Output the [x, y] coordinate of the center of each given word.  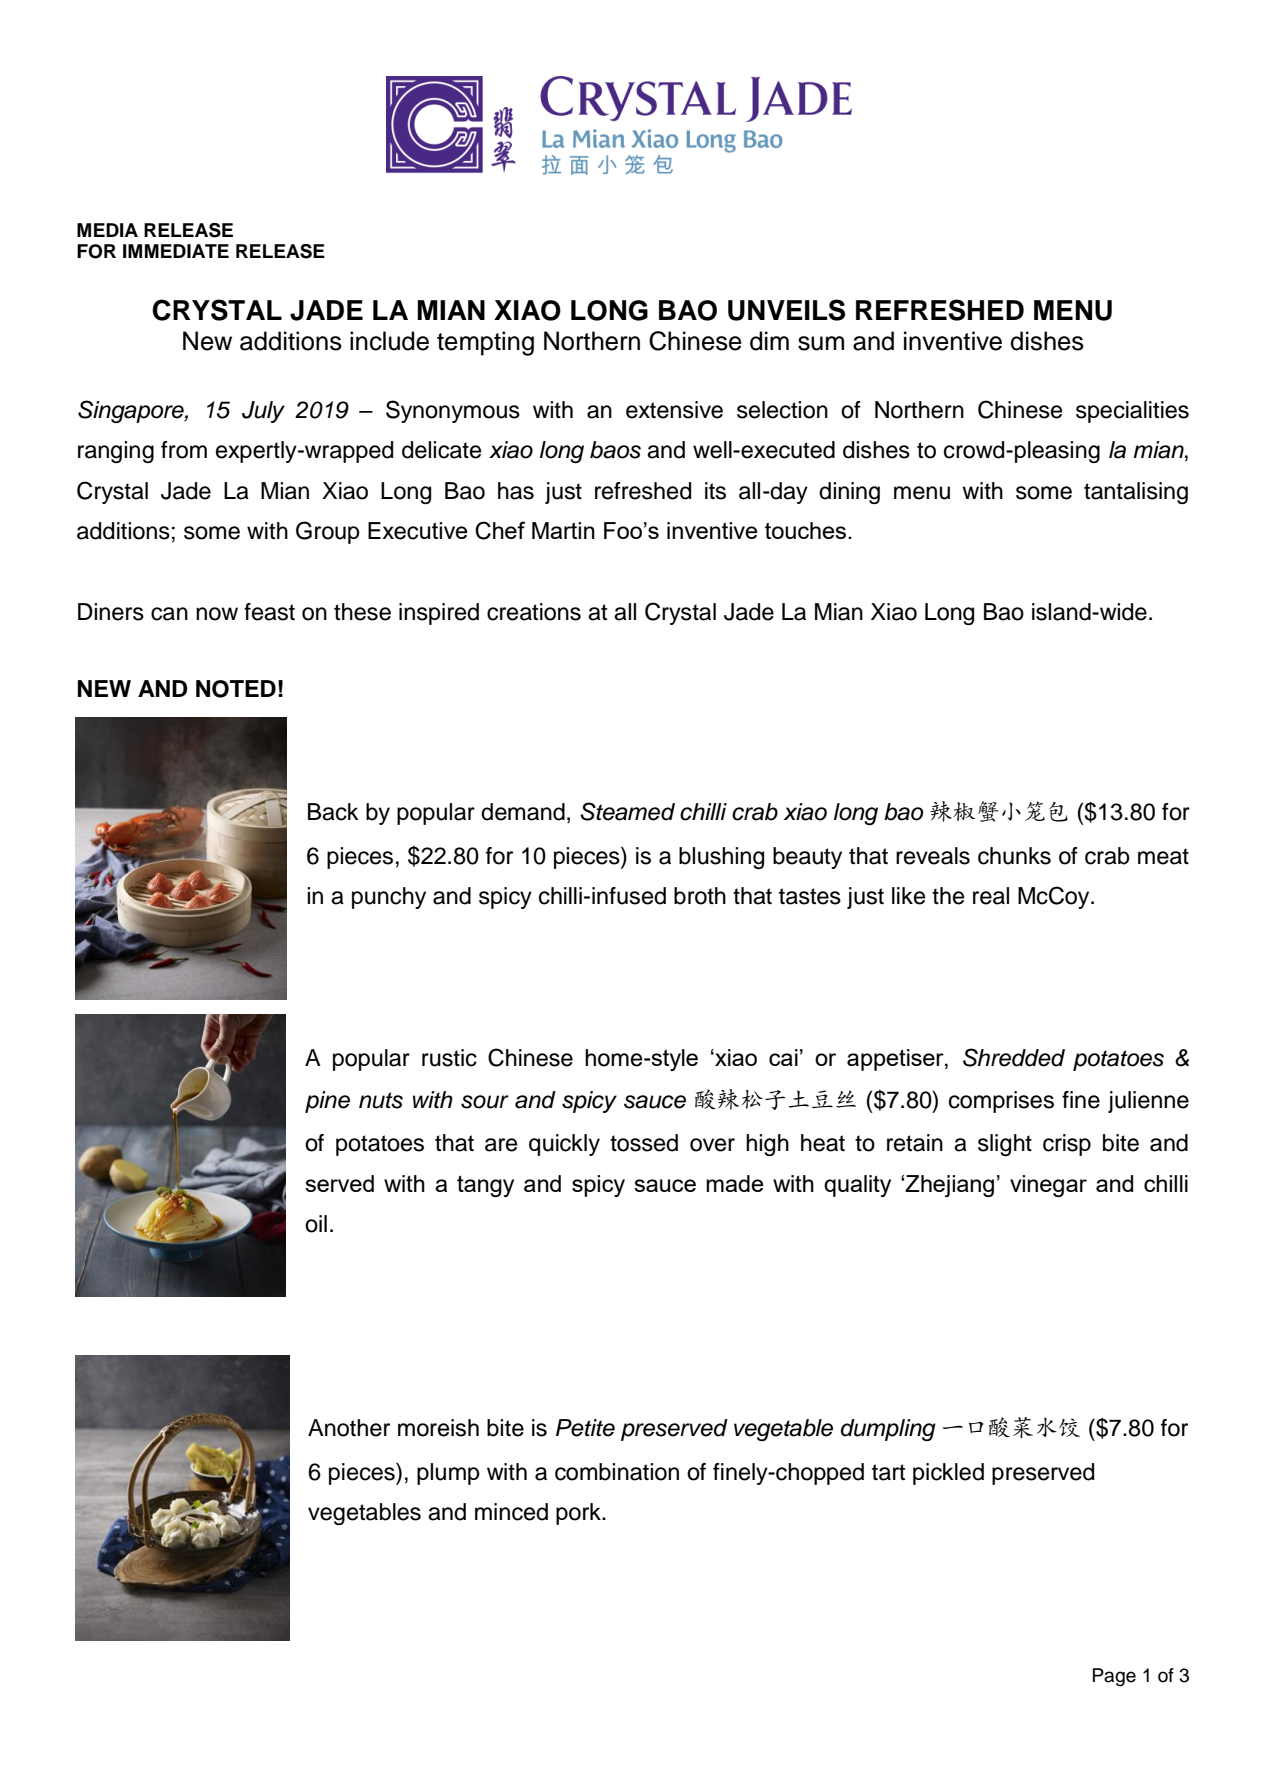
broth [700, 896]
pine [327, 1102]
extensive [674, 410]
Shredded [1014, 1057]
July [263, 412]
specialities [1132, 412]
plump [448, 1474]
